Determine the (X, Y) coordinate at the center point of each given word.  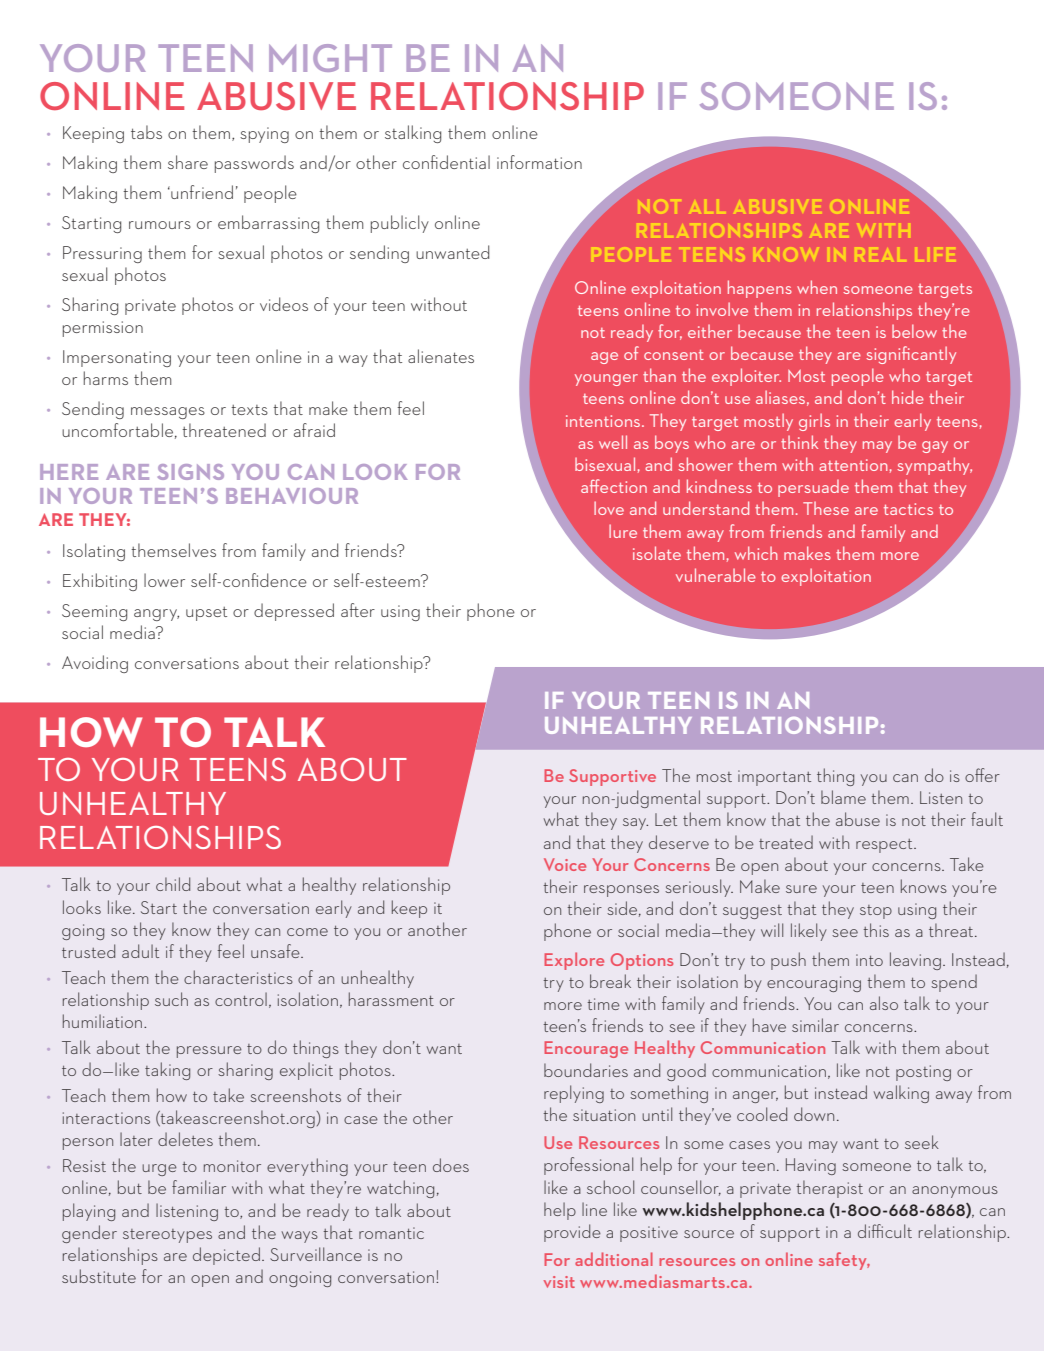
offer (982, 775)
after (358, 610)
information (539, 162)
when (817, 287)
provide (572, 1233)
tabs (146, 132)
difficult (885, 1231)
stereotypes (167, 1236)
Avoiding (95, 664)
